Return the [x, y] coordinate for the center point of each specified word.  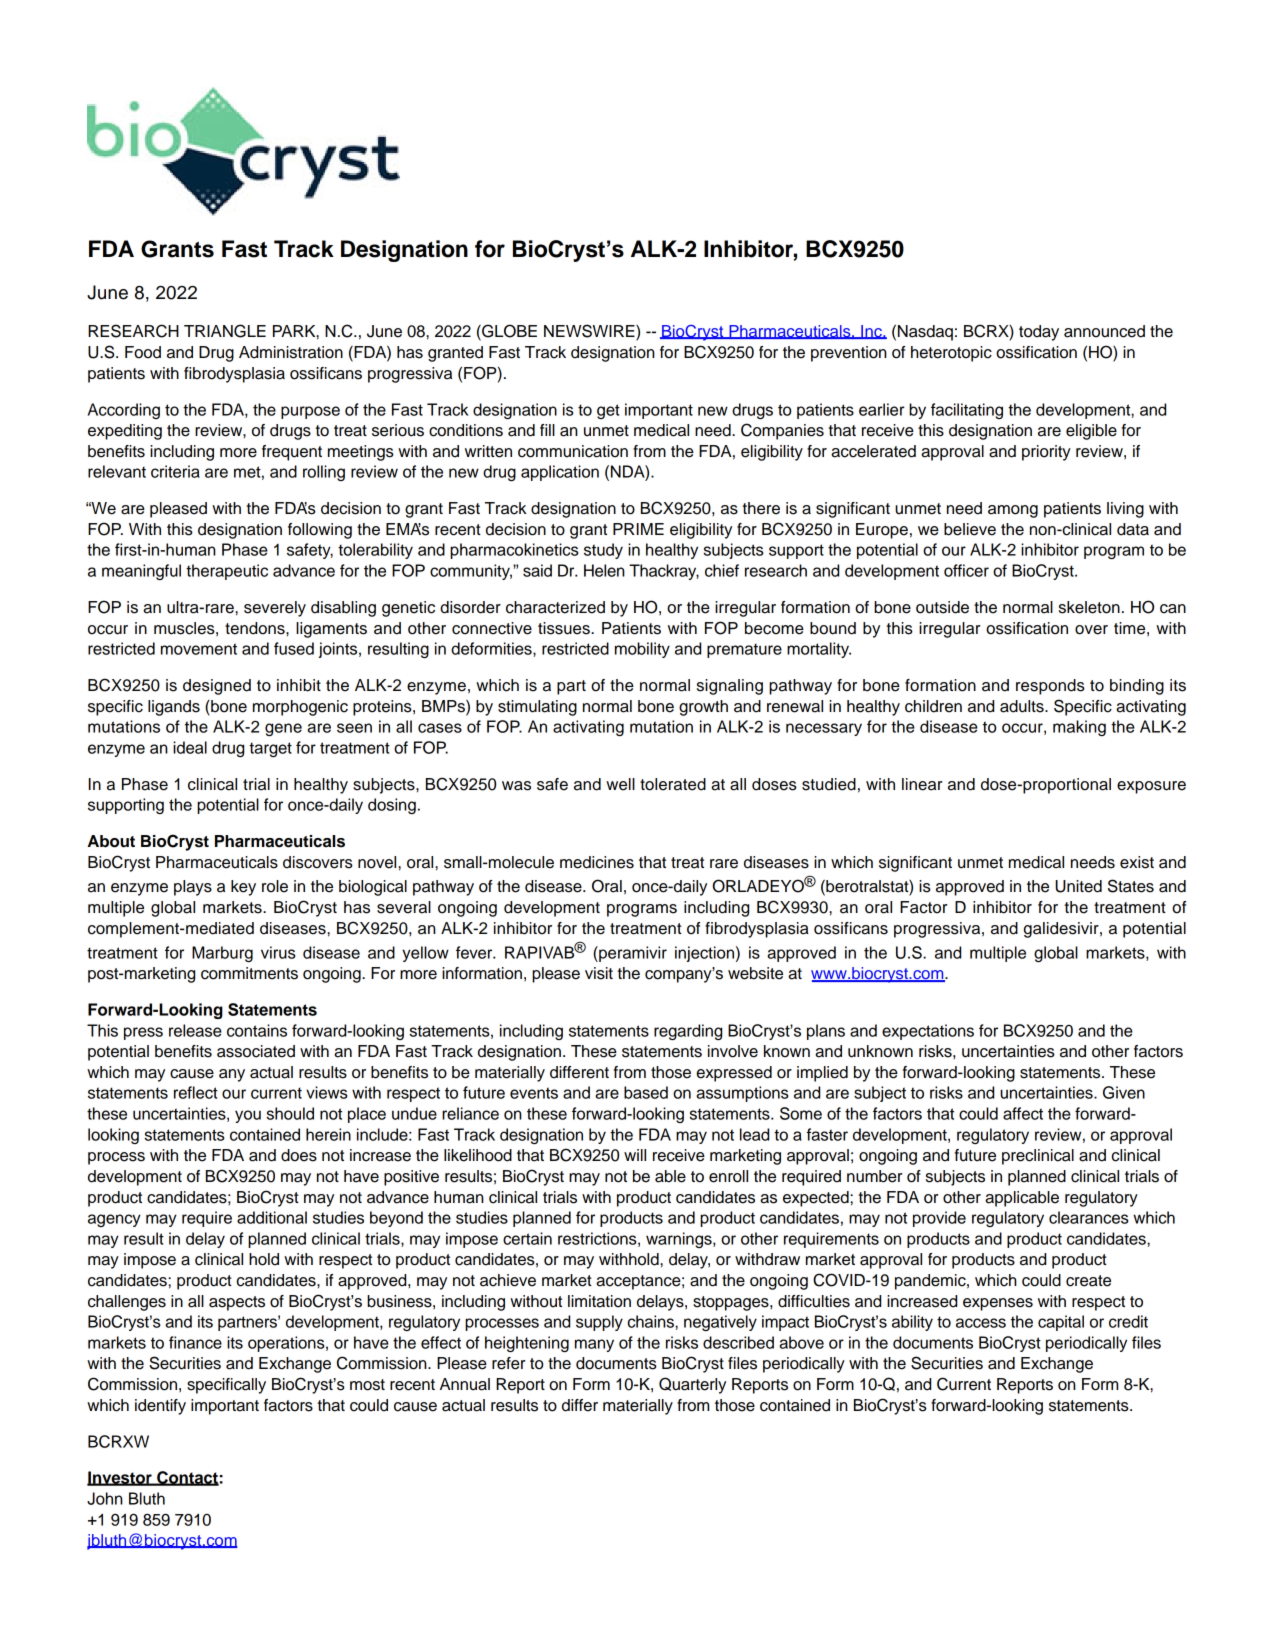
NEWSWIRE [590, 332]
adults [1023, 706]
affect [1023, 1113]
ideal [190, 747]
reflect [196, 1092]
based [646, 1092]
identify [160, 1407]
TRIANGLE [225, 331]
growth [703, 708]
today [1039, 333]
